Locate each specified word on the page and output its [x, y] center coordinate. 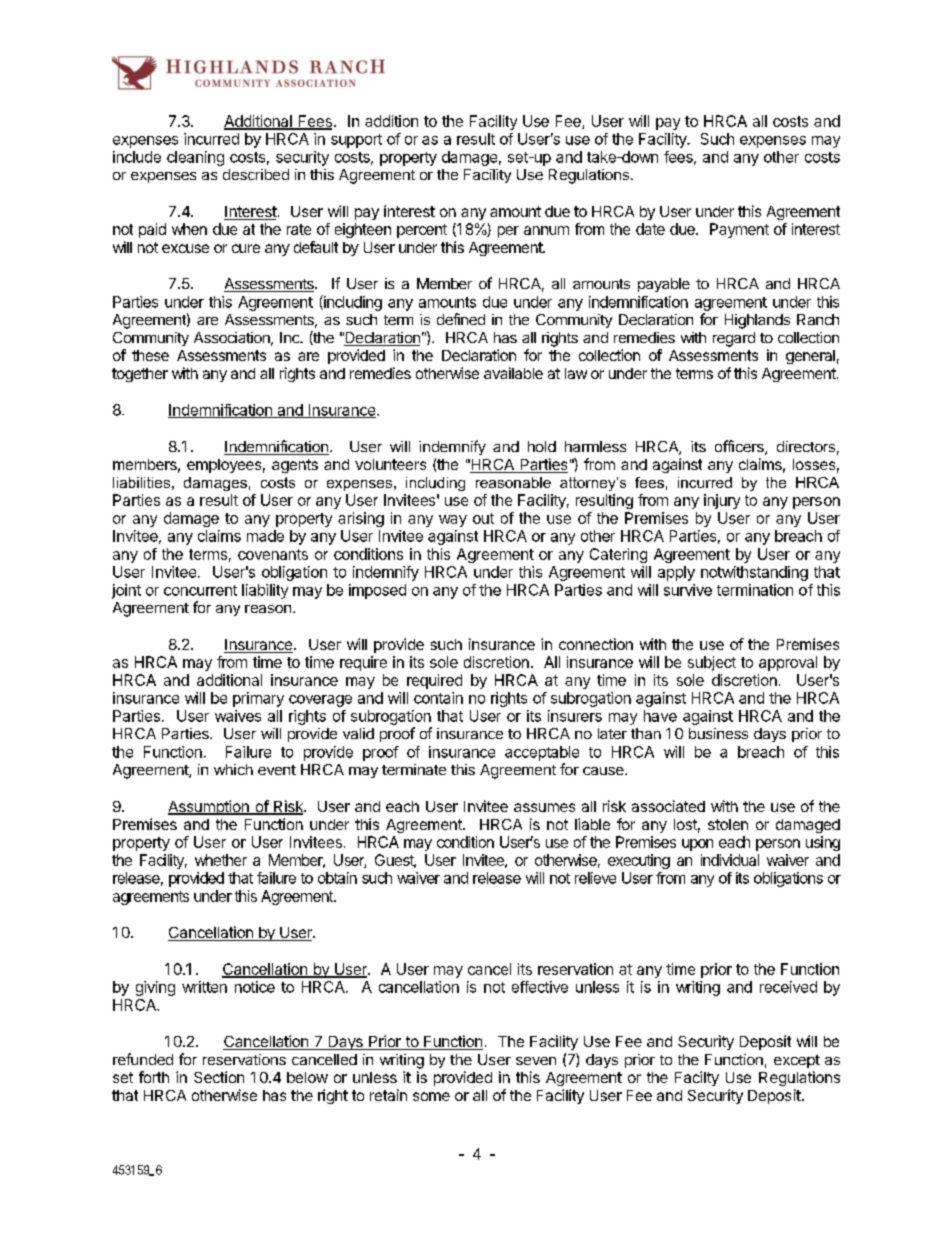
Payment [739, 230]
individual [730, 860]
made [265, 536]
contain [438, 698]
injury [722, 501]
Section [219, 1077]
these [150, 355]
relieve [595, 878]
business [718, 733]
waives [238, 716]
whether [221, 860]
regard [734, 339]
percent [422, 231]
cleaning [195, 158]
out [483, 518]
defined [461, 319]
